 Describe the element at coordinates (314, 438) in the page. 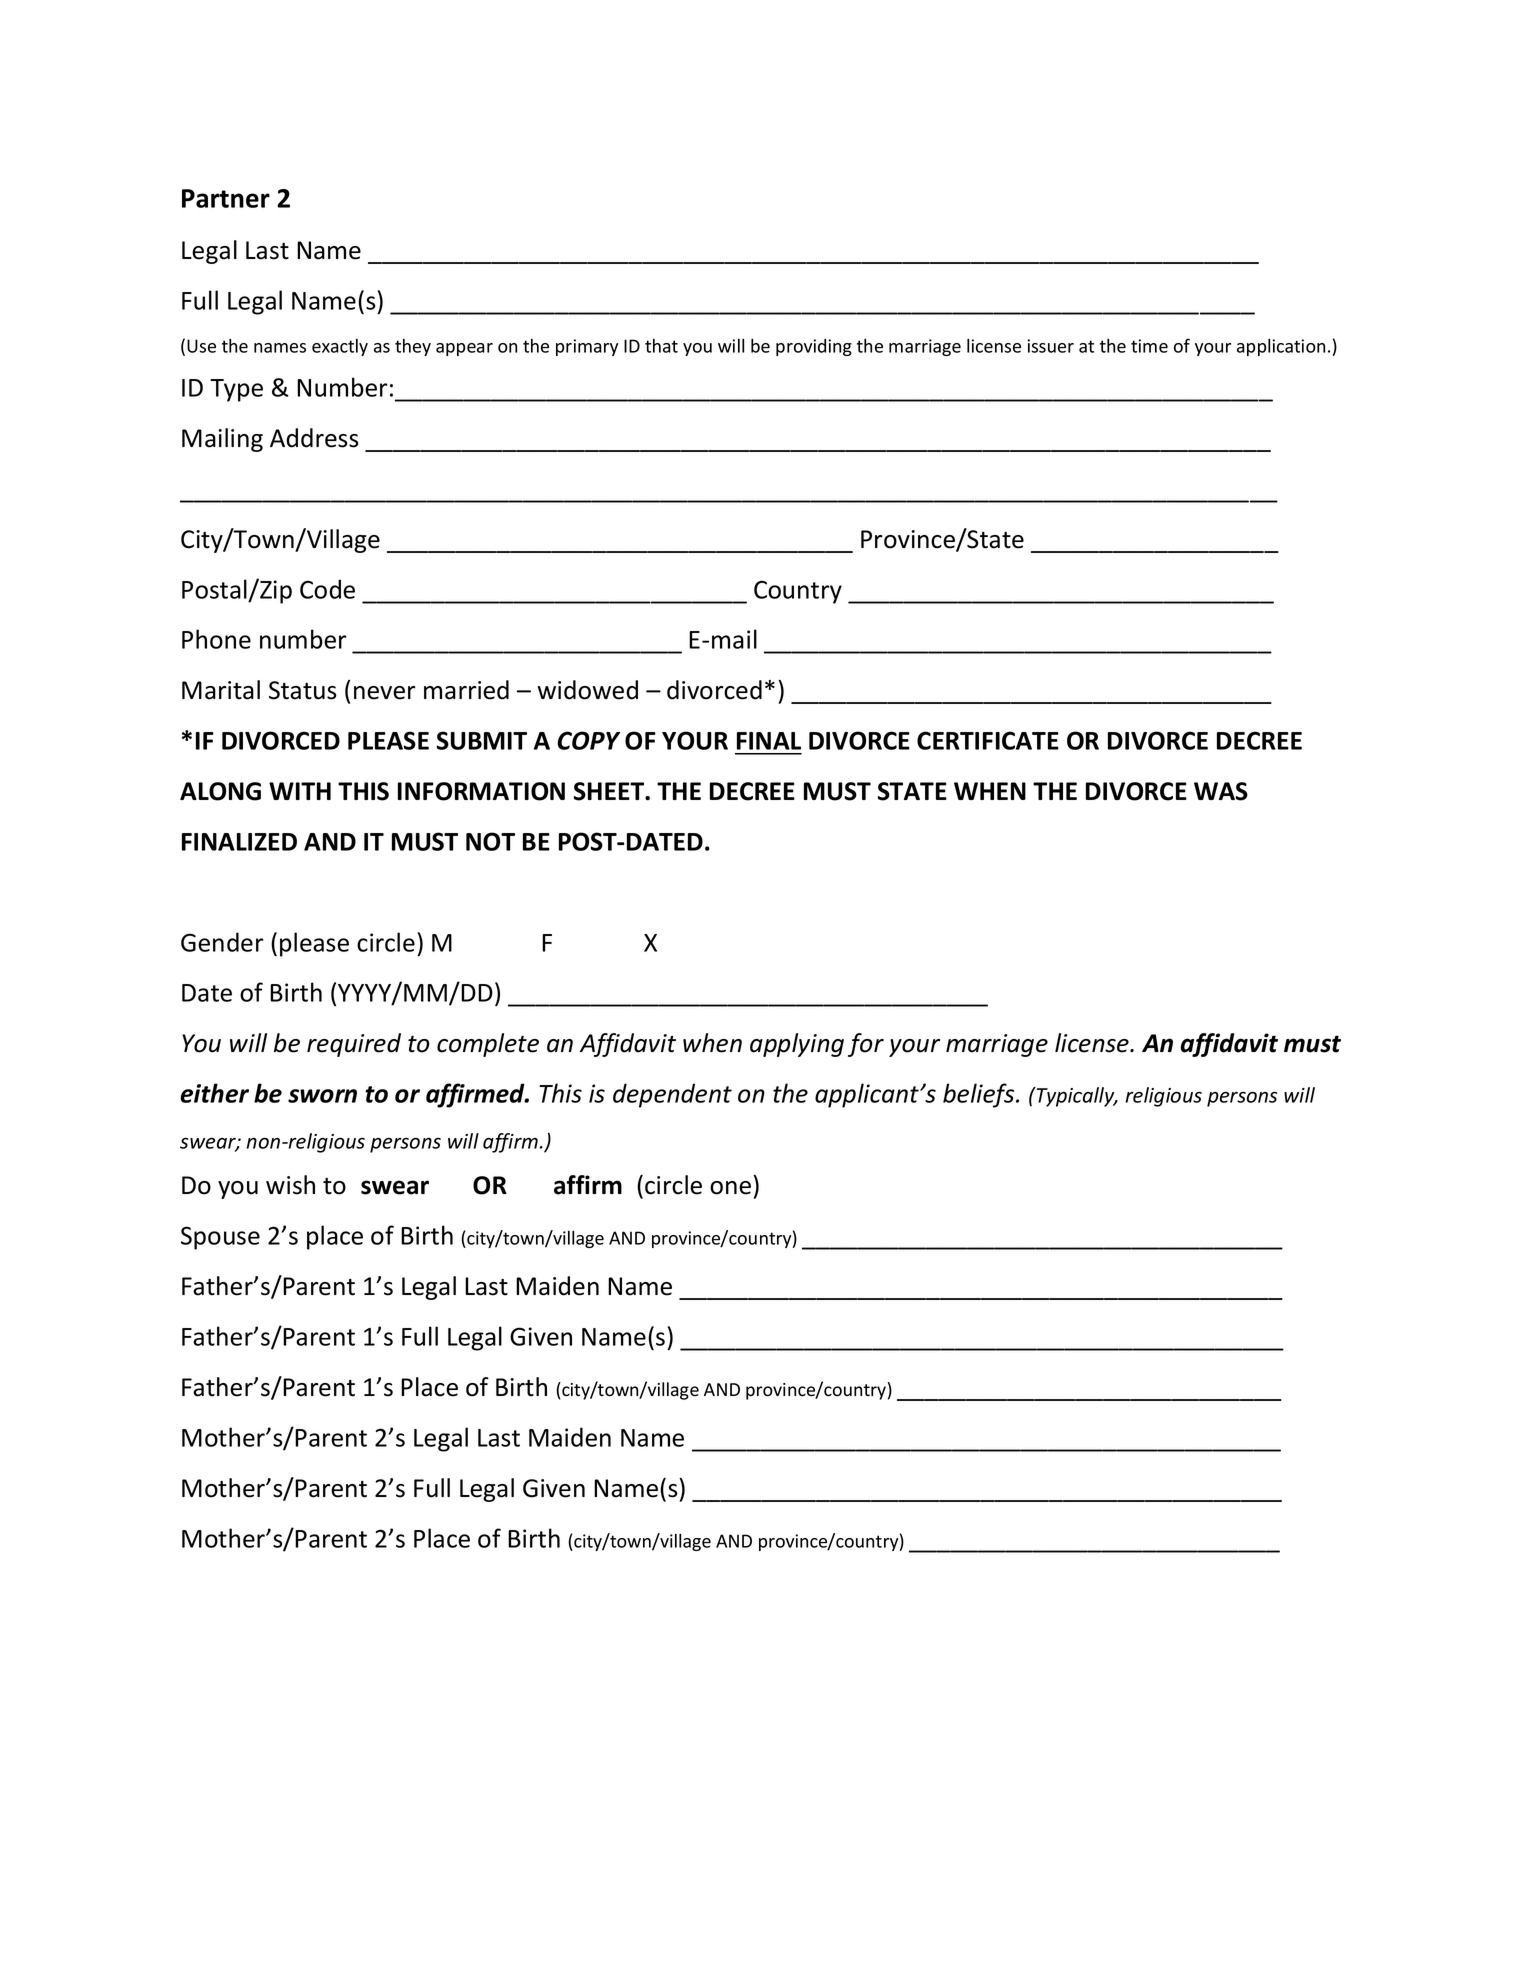

I see `Address` at that location.
